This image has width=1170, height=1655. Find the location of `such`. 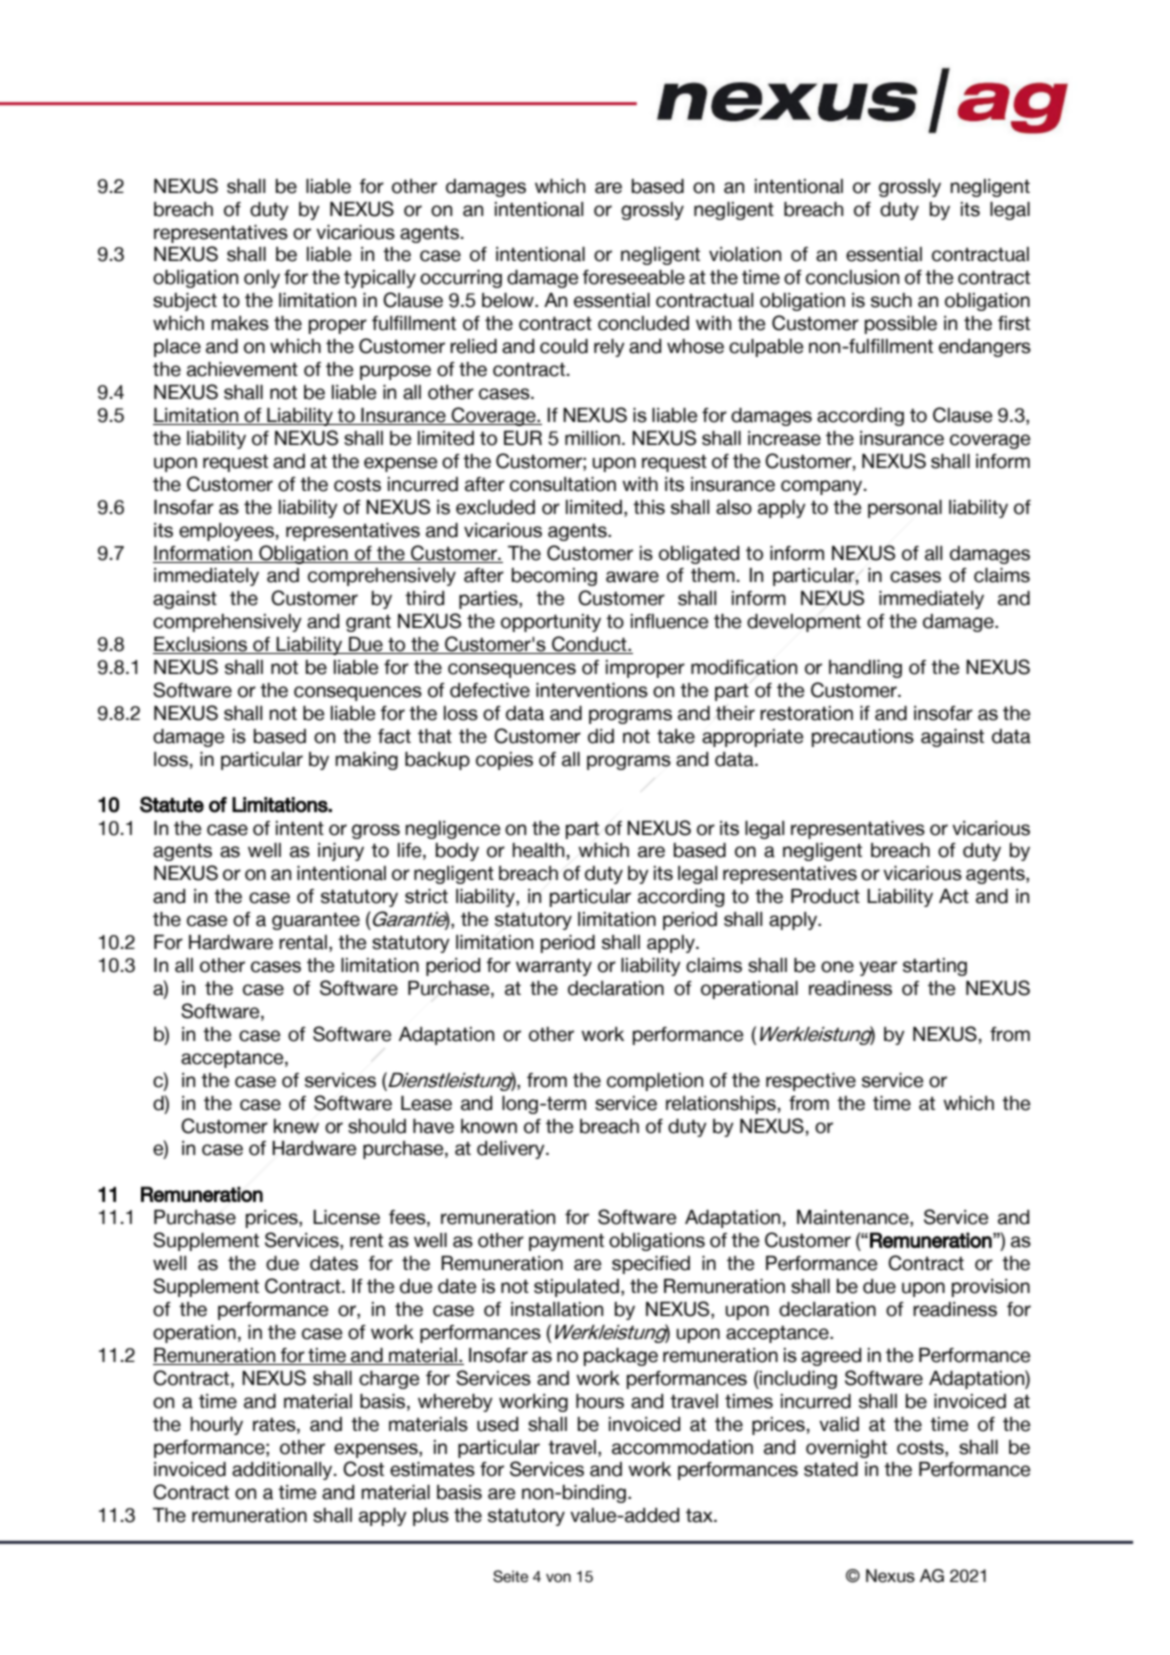

such is located at coordinates (891, 300).
